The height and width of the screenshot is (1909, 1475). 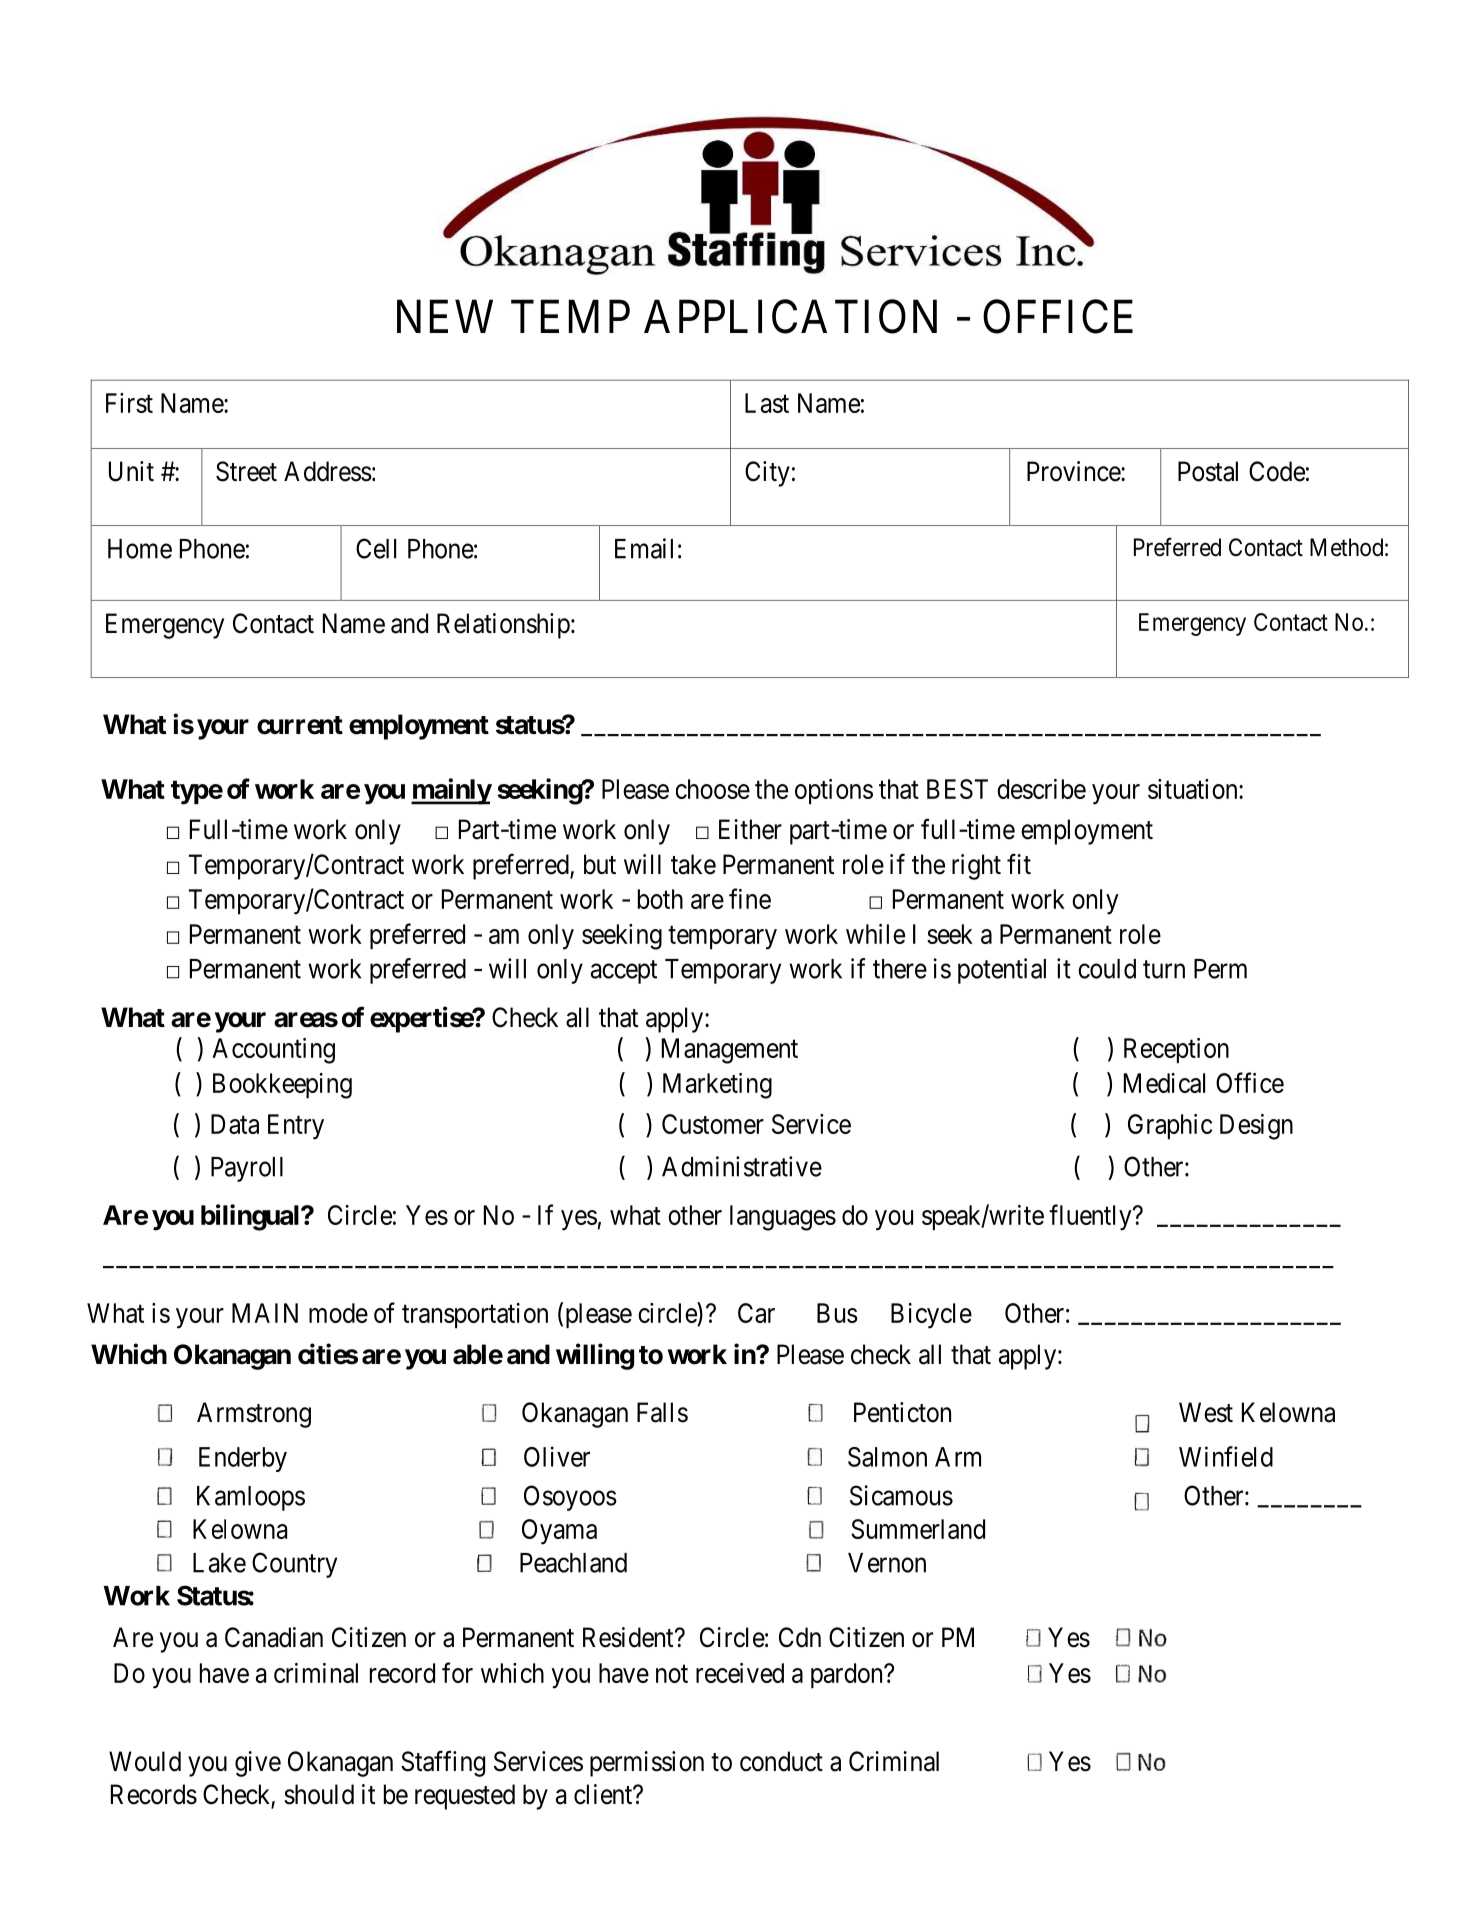 What do you see at coordinates (129, 403) in the screenshot?
I see `First` at bounding box center [129, 403].
